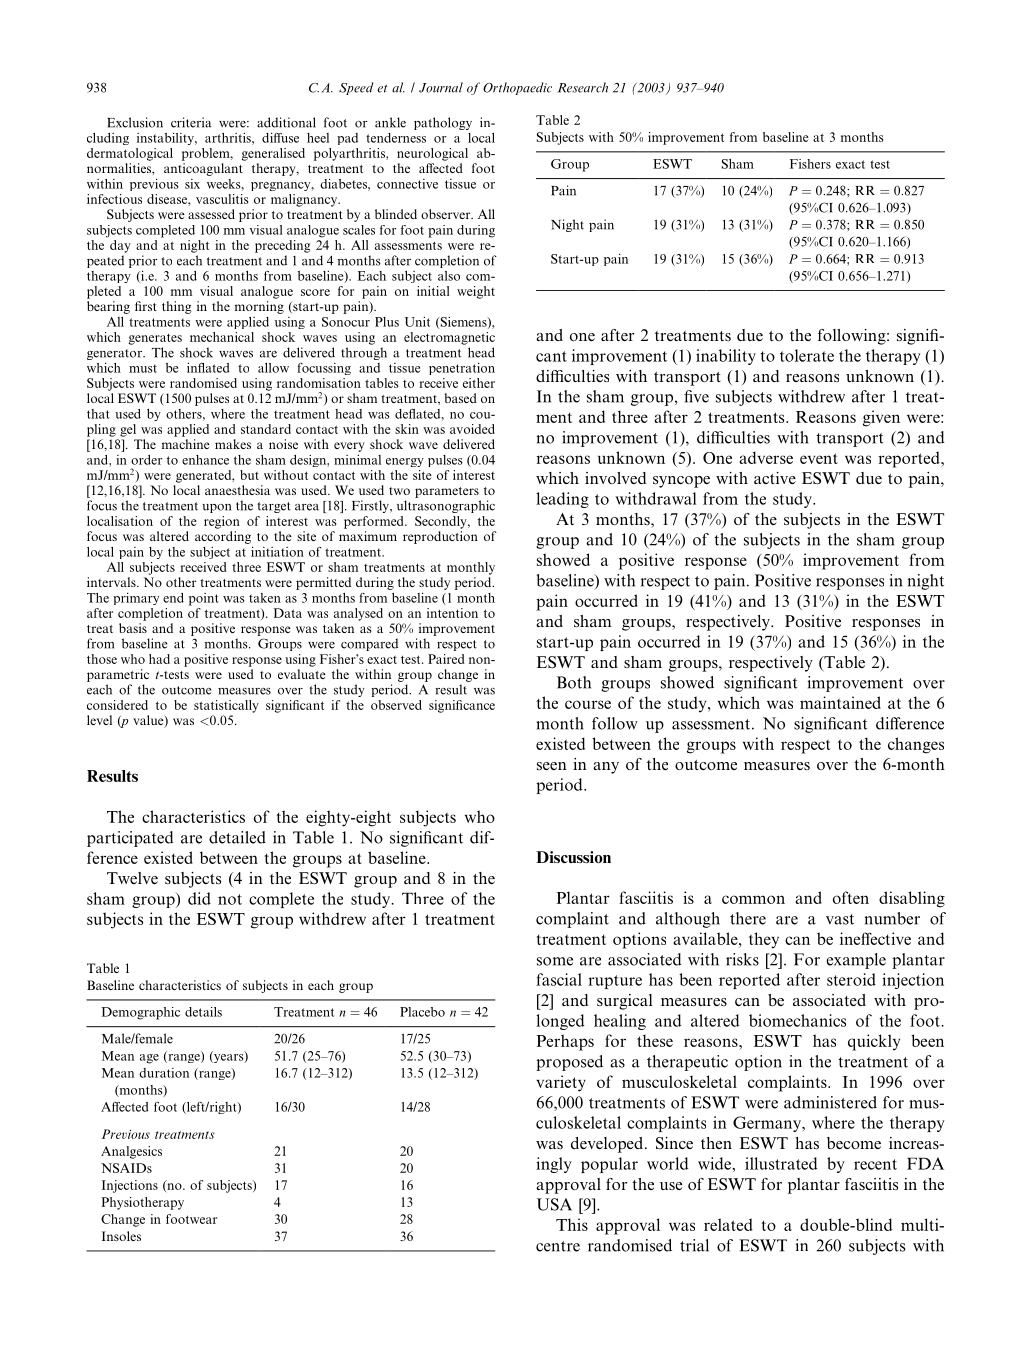 The image size is (1017, 1357). Describe the element at coordinates (121, 1236) in the screenshot. I see `Insoles` at that location.
